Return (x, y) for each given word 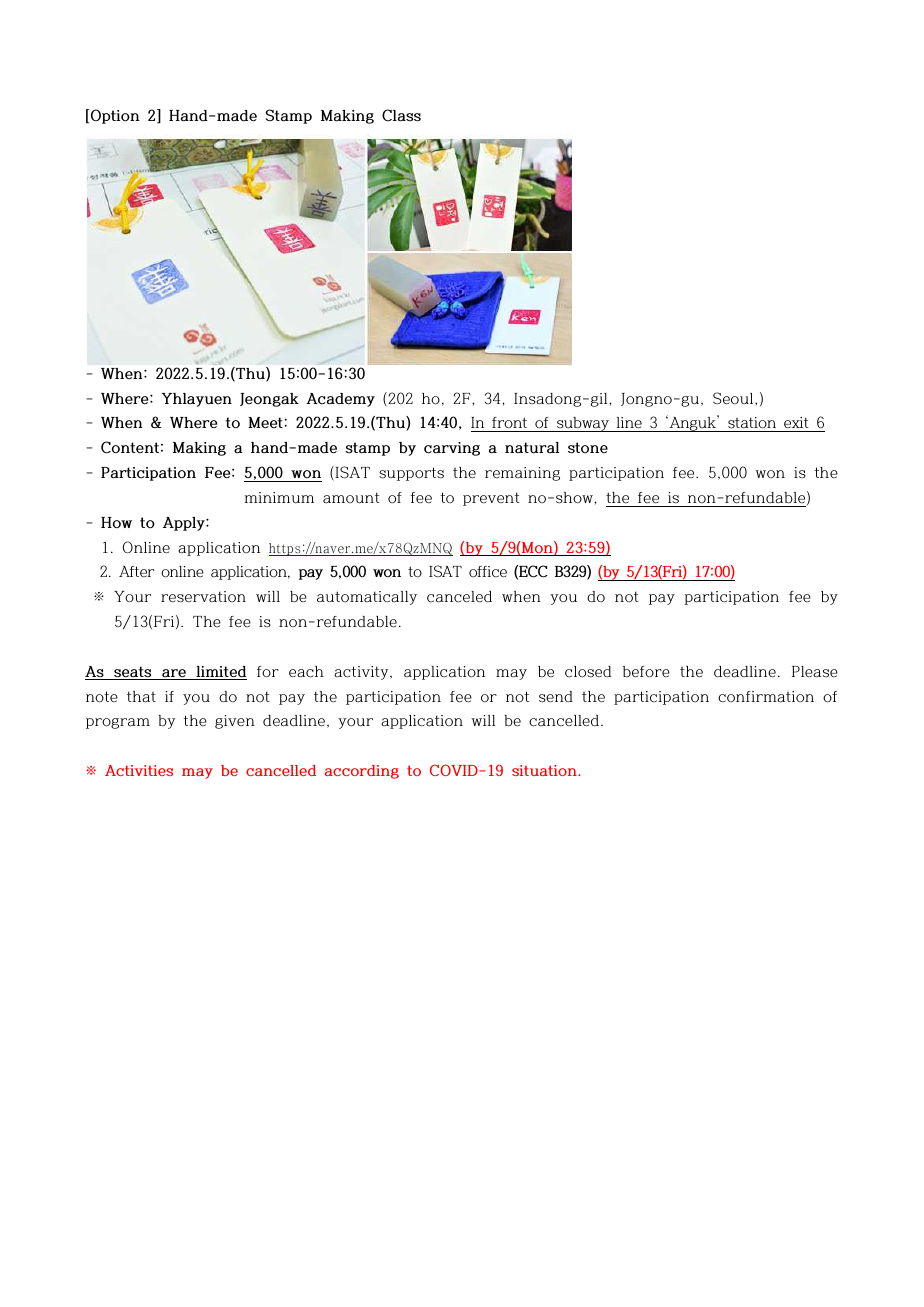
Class (401, 115)
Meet (266, 423)
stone (588, 448)
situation (545, 770)
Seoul (734, 398)
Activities (139, 770)
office (488, 572)
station (752, 424)
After (136, 571)
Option (114, 116)
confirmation (766, 697)
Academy (340, 400)
